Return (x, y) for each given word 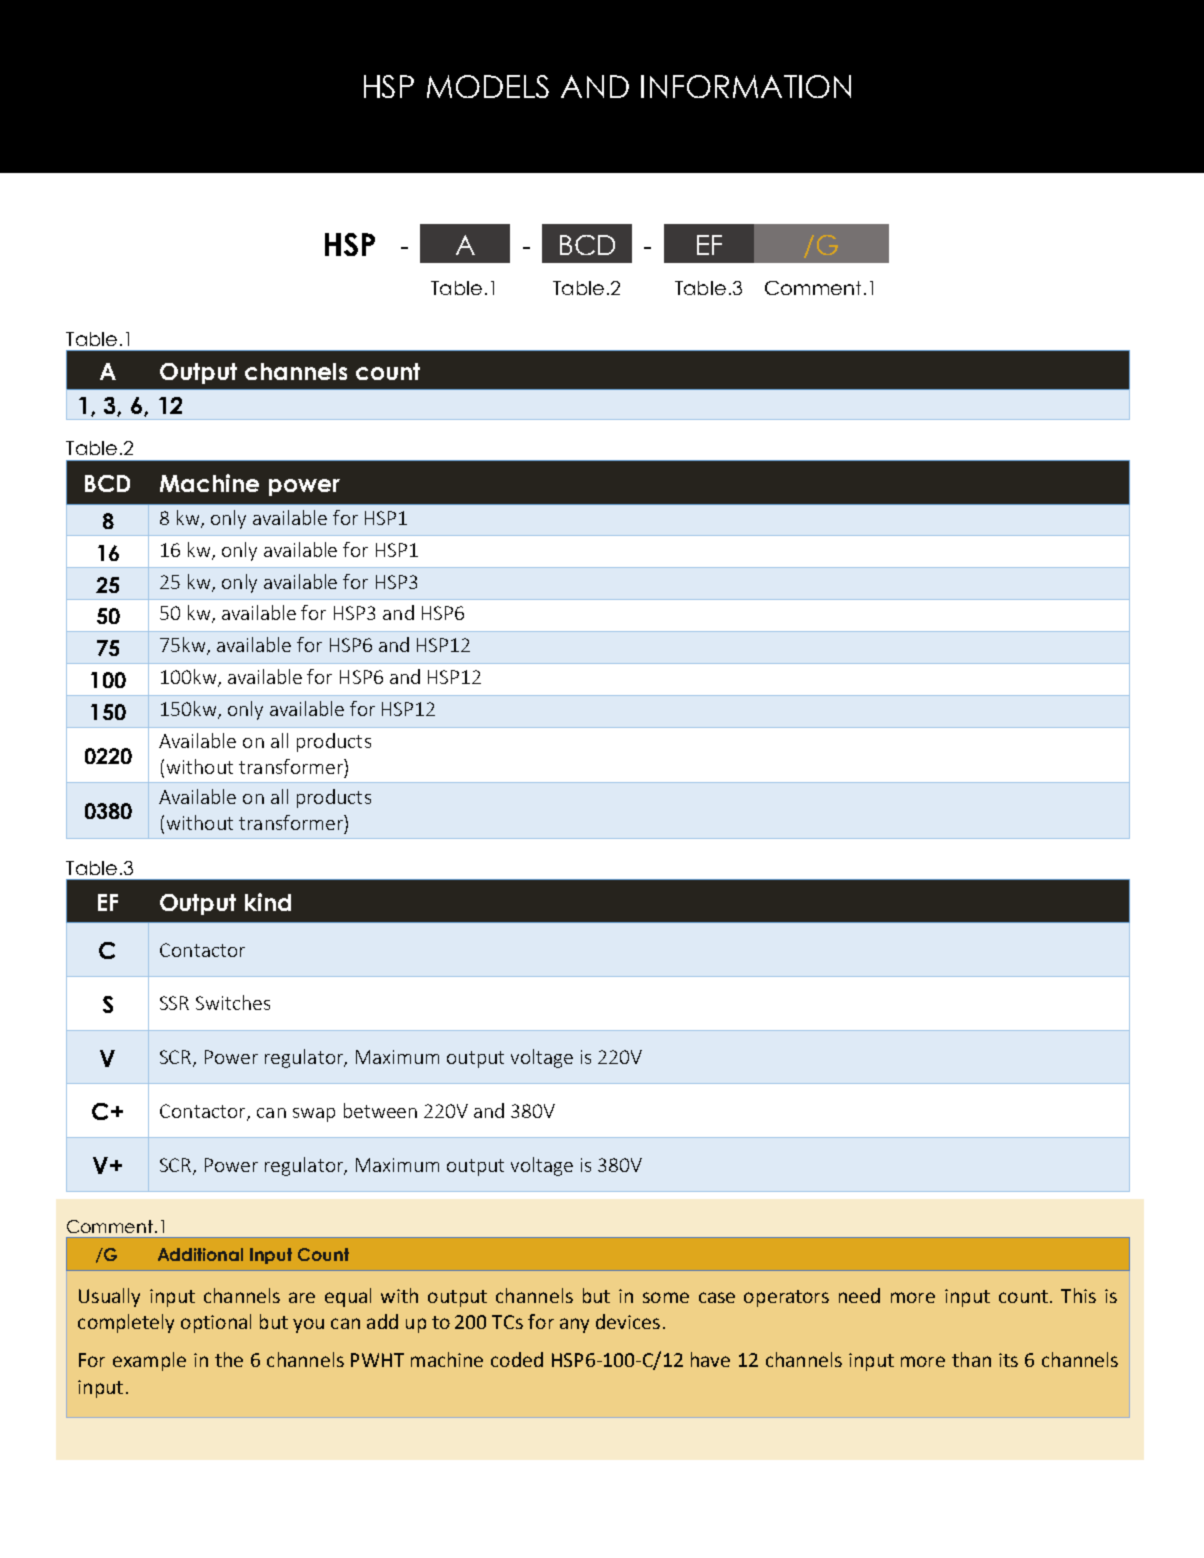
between (380, 1110)
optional (216, 1323)
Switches (233, 1002)
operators (786, 1298)
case (717, 1297)
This (1078, 1295)
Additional (200, 1254)
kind (268, 902)
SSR (174, 1003)
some (666, 1297)
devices (628, 1321)
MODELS (488, 86)
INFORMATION (746, 86)
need (859, 1295)
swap (314, 1115)
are (302, 1297)
